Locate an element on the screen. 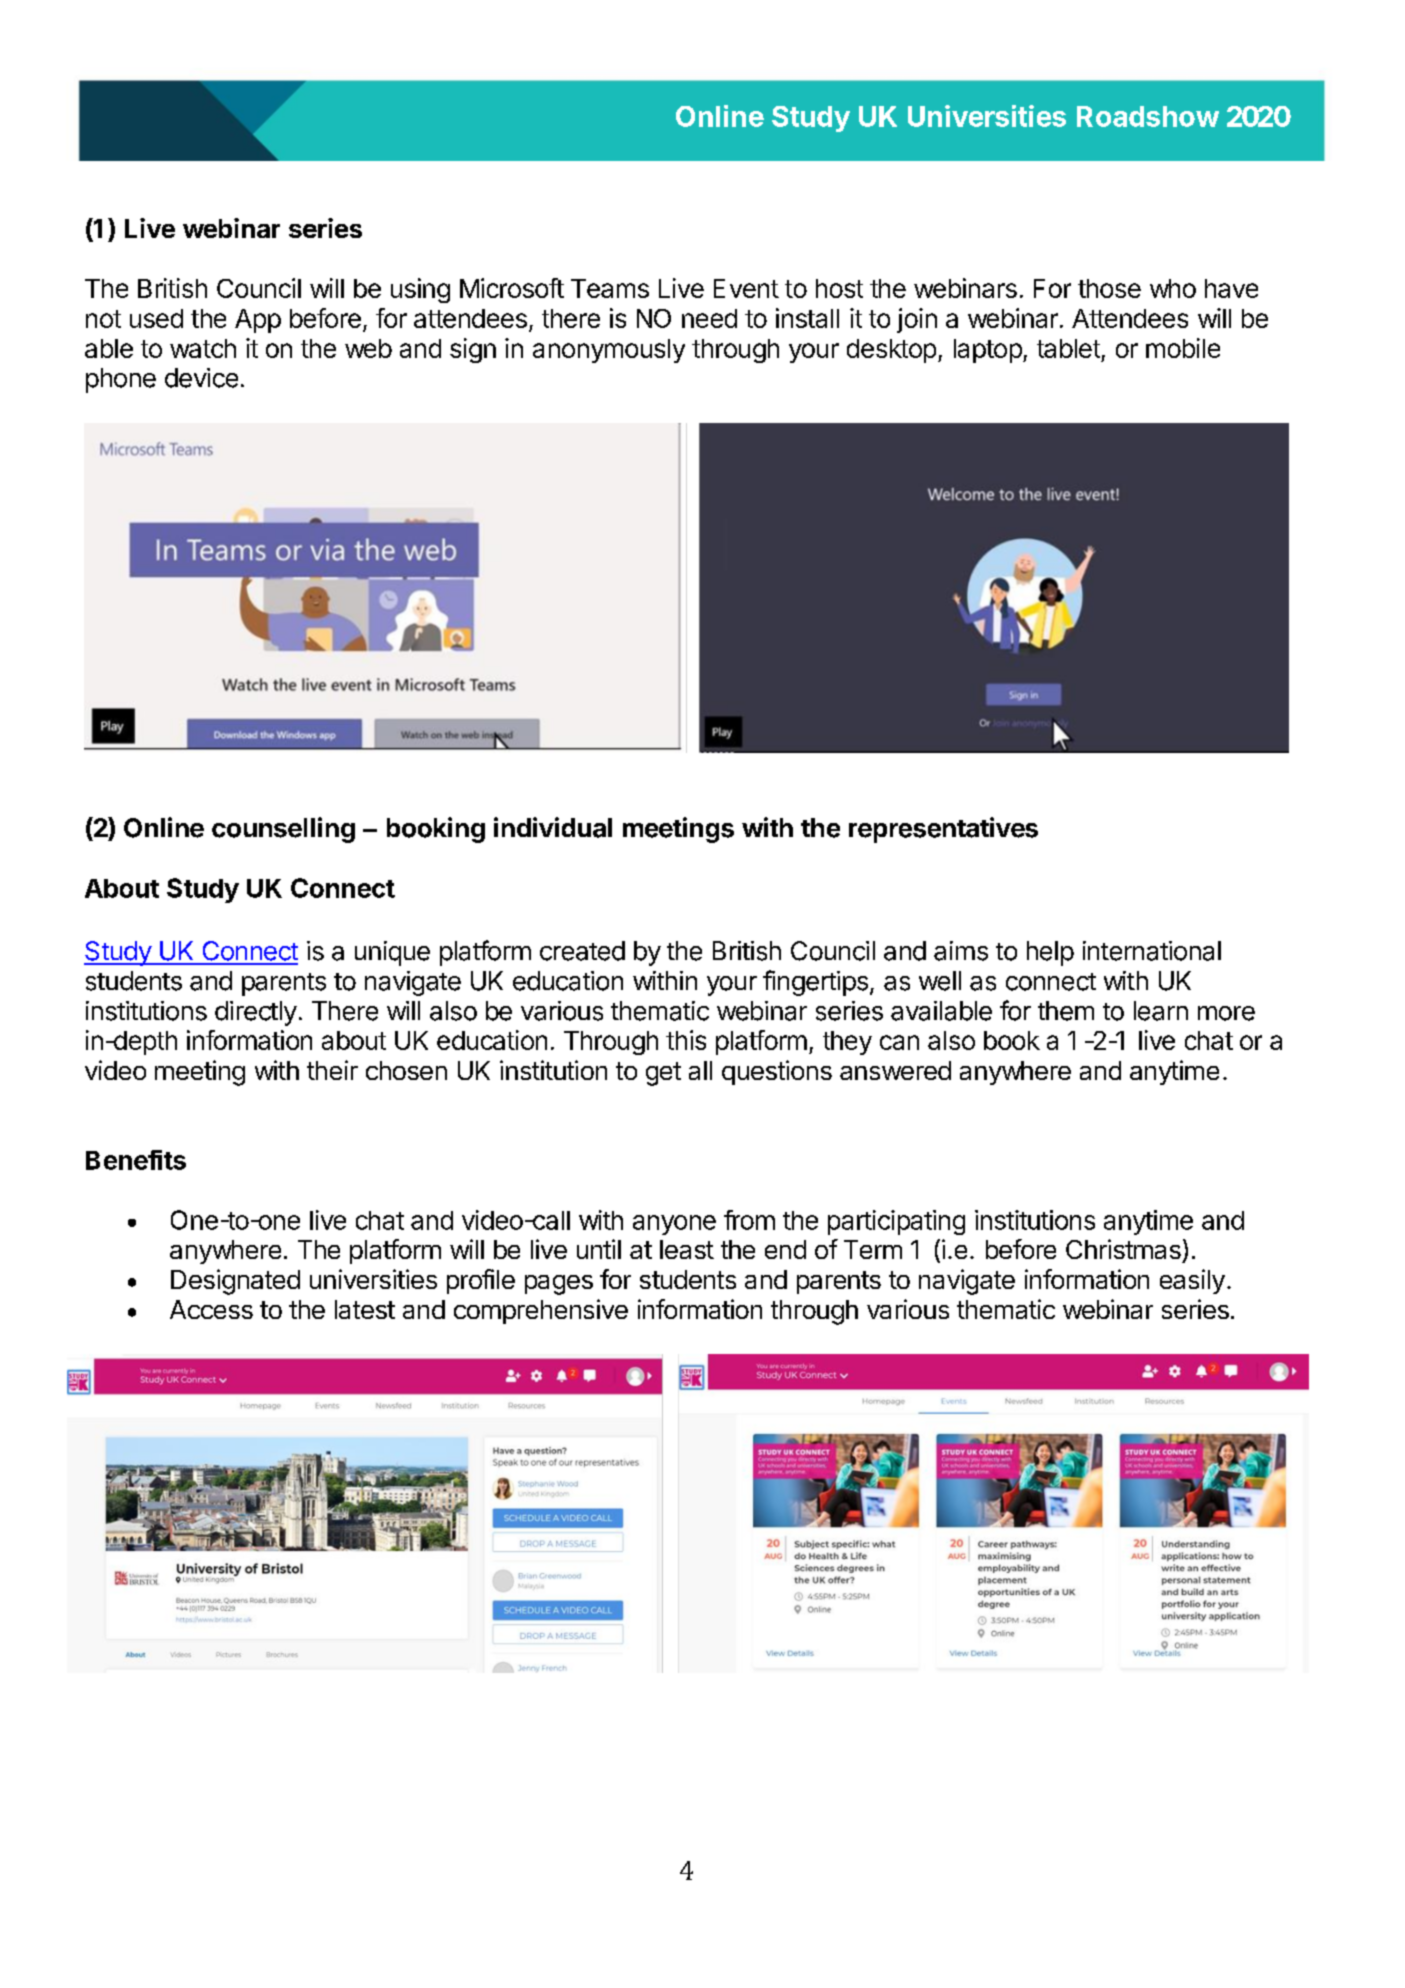 The height and width of the screenshot is (1988, 1405). Roadshow is located at coordinates (1148, 116).
